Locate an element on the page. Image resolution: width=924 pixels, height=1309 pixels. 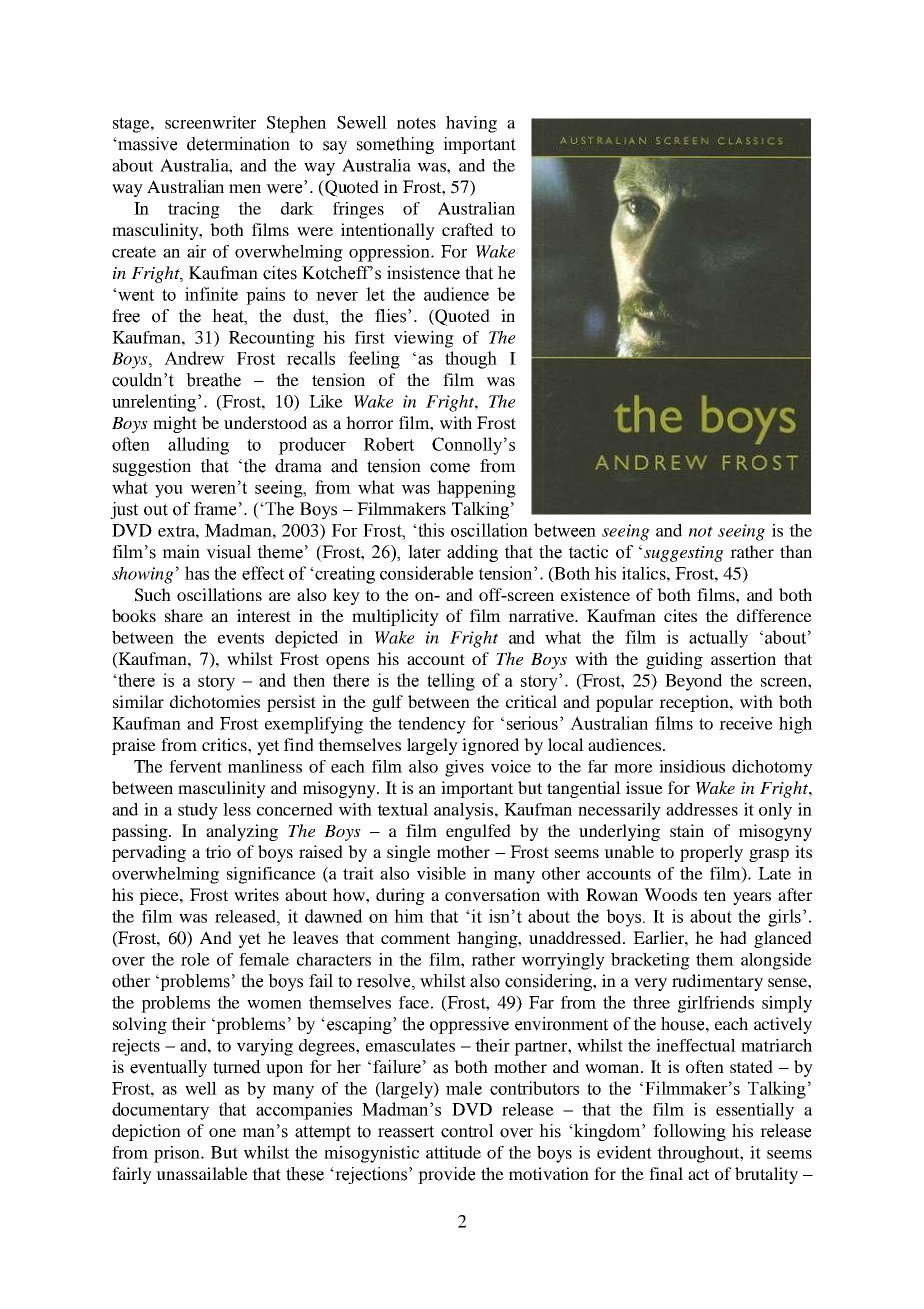
gives is located at coordinates (464, 768).
